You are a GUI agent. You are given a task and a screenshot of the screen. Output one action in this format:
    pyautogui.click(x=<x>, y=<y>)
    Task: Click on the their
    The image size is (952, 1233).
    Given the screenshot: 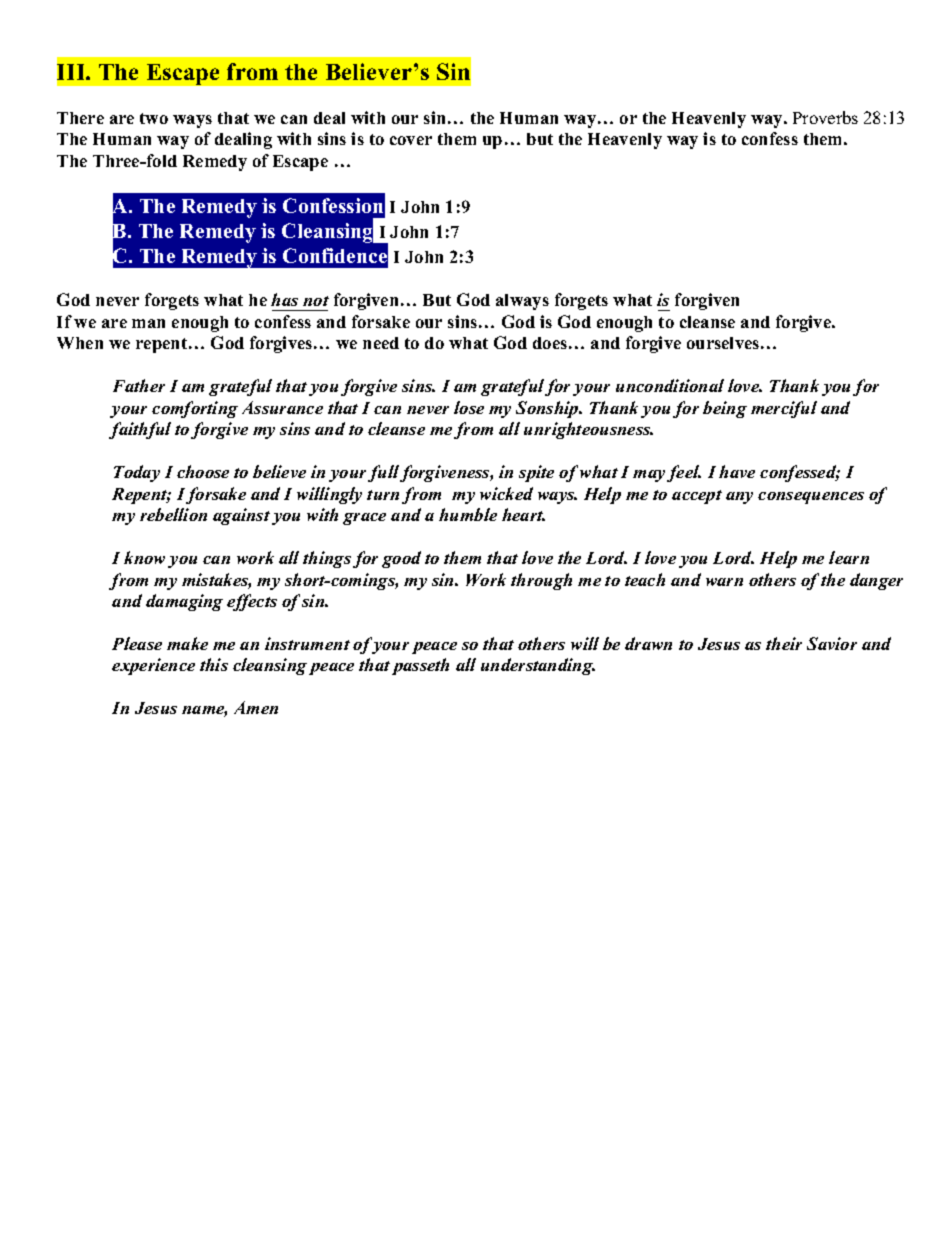 What is the action you would take?
    pyautogui.click(x=784, y=643)
